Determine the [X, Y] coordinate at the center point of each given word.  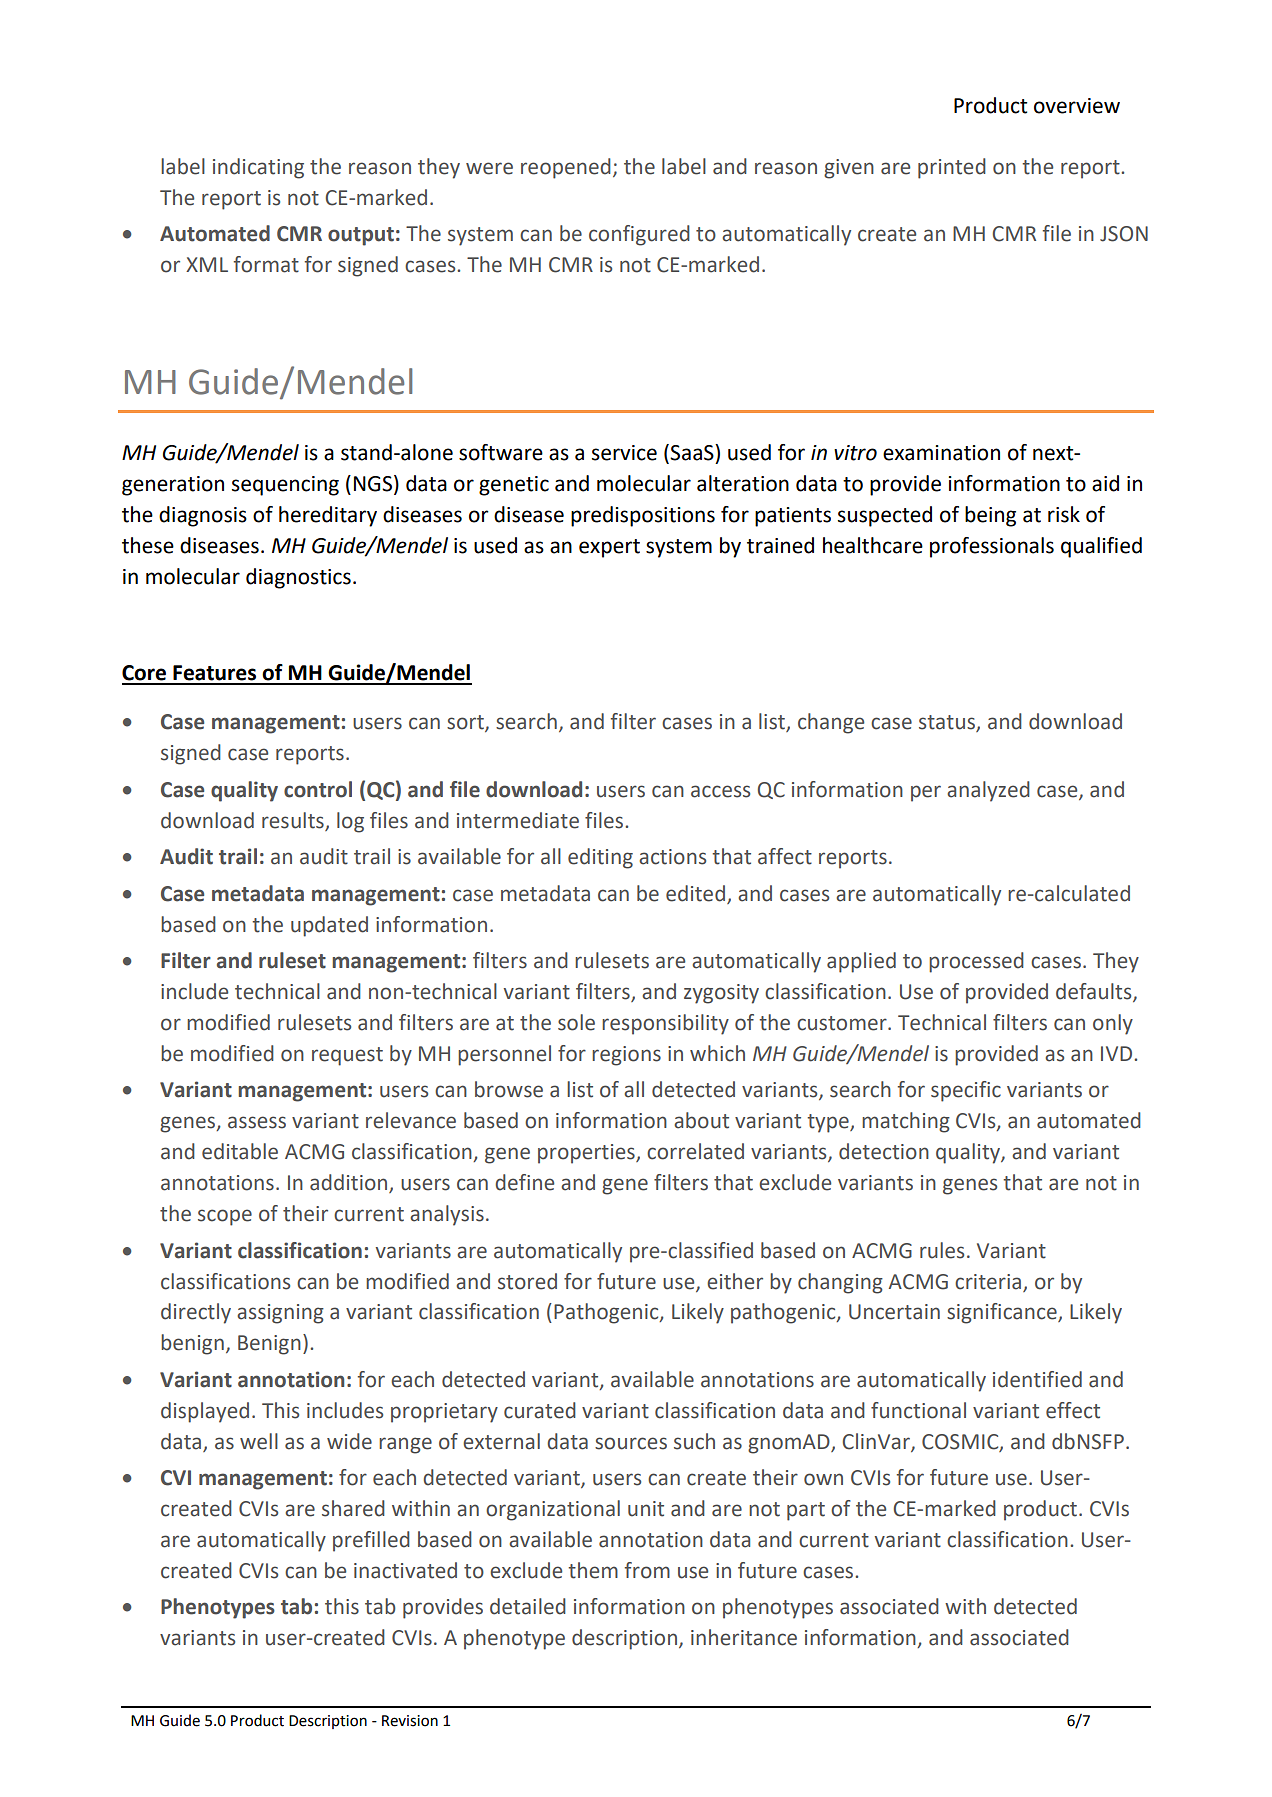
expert [609, 548]
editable [240, 1151]
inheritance [744, 1637]
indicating [258, 168]
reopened [566, 168]
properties [587, 1154]
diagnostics [298, 578]
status [948, 723]
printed [952, 168]
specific [966, 1091]
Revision [410, 1721]
